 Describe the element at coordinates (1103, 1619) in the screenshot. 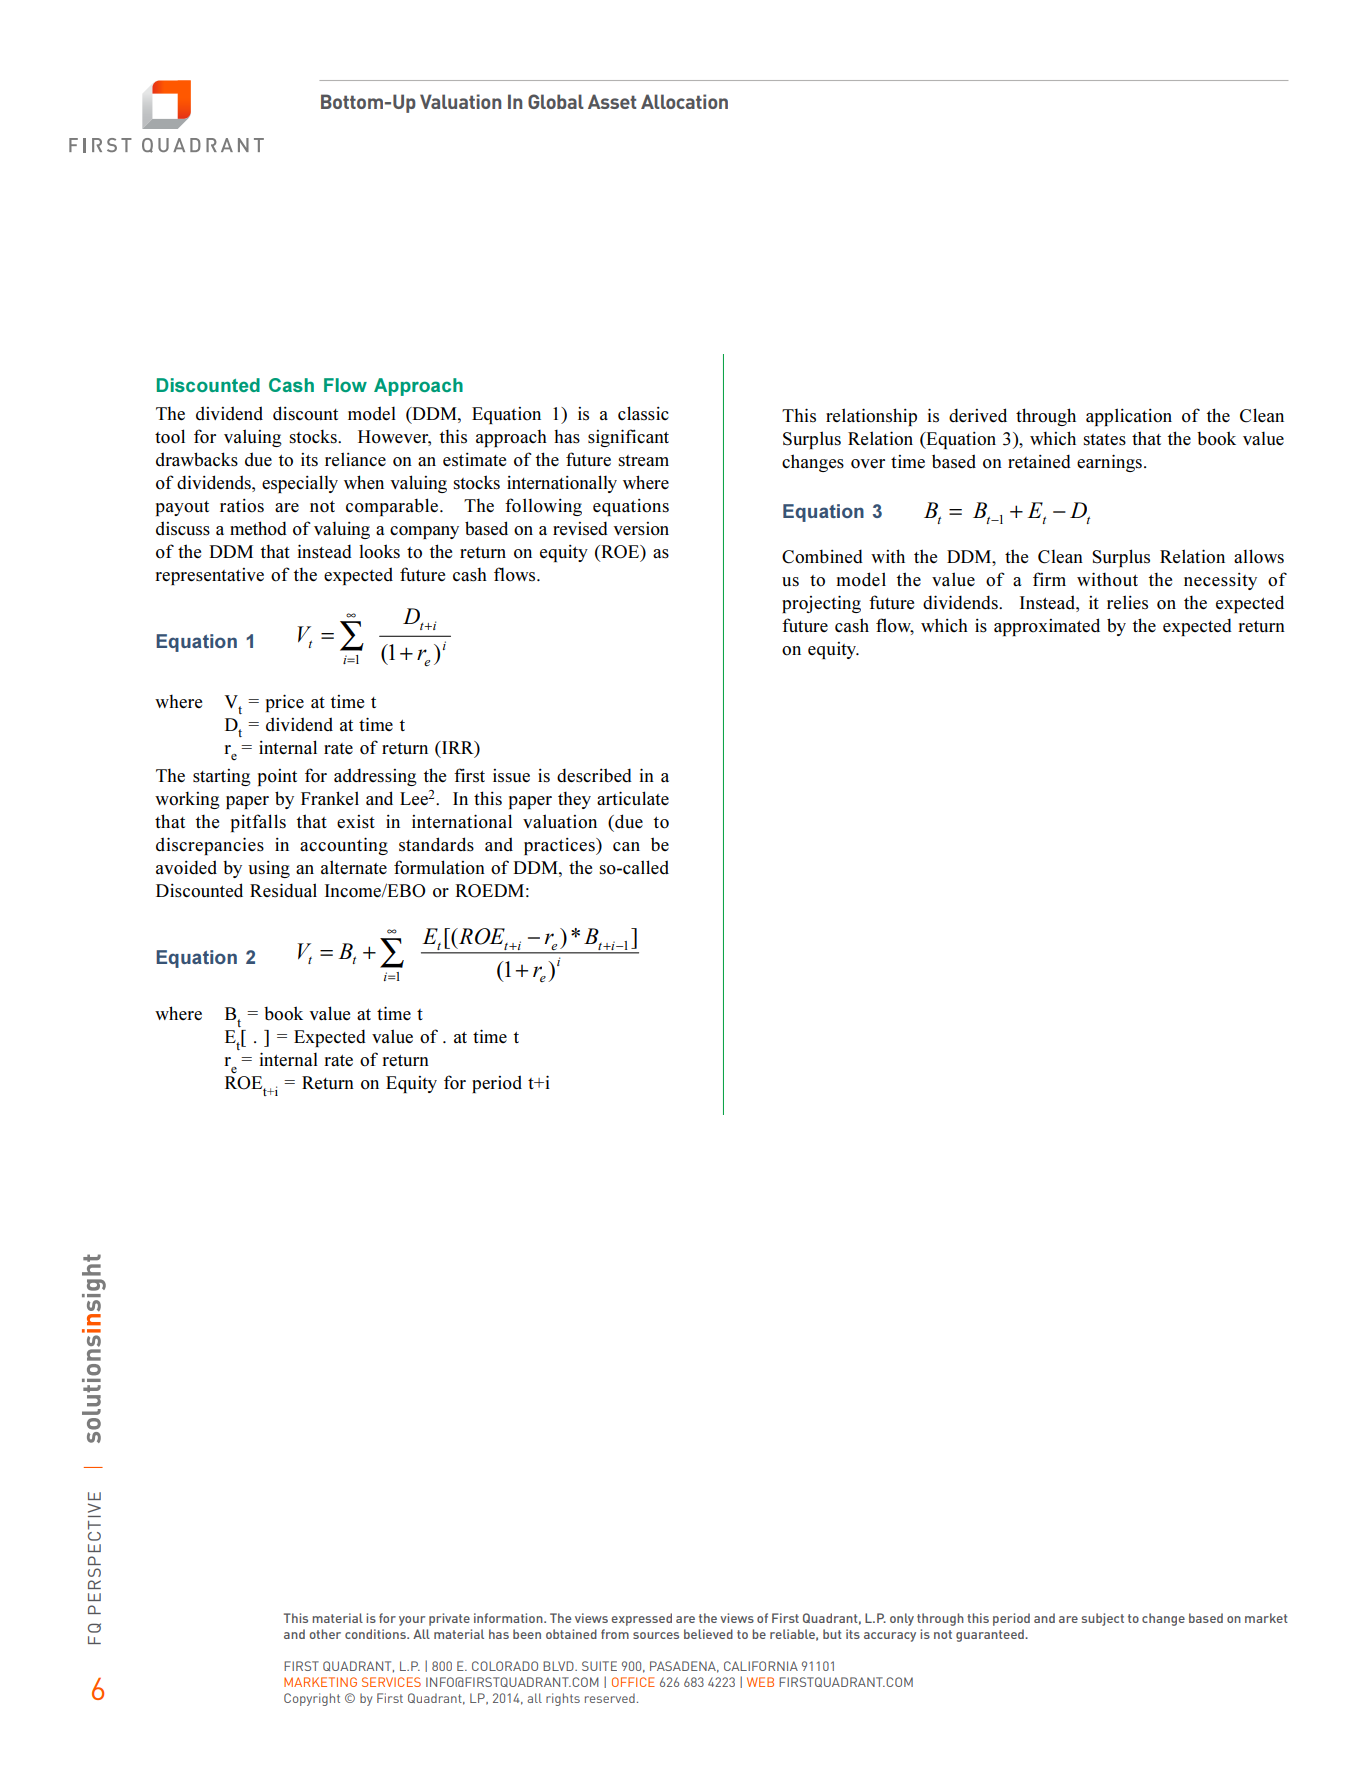

I see `subject` at that location.
